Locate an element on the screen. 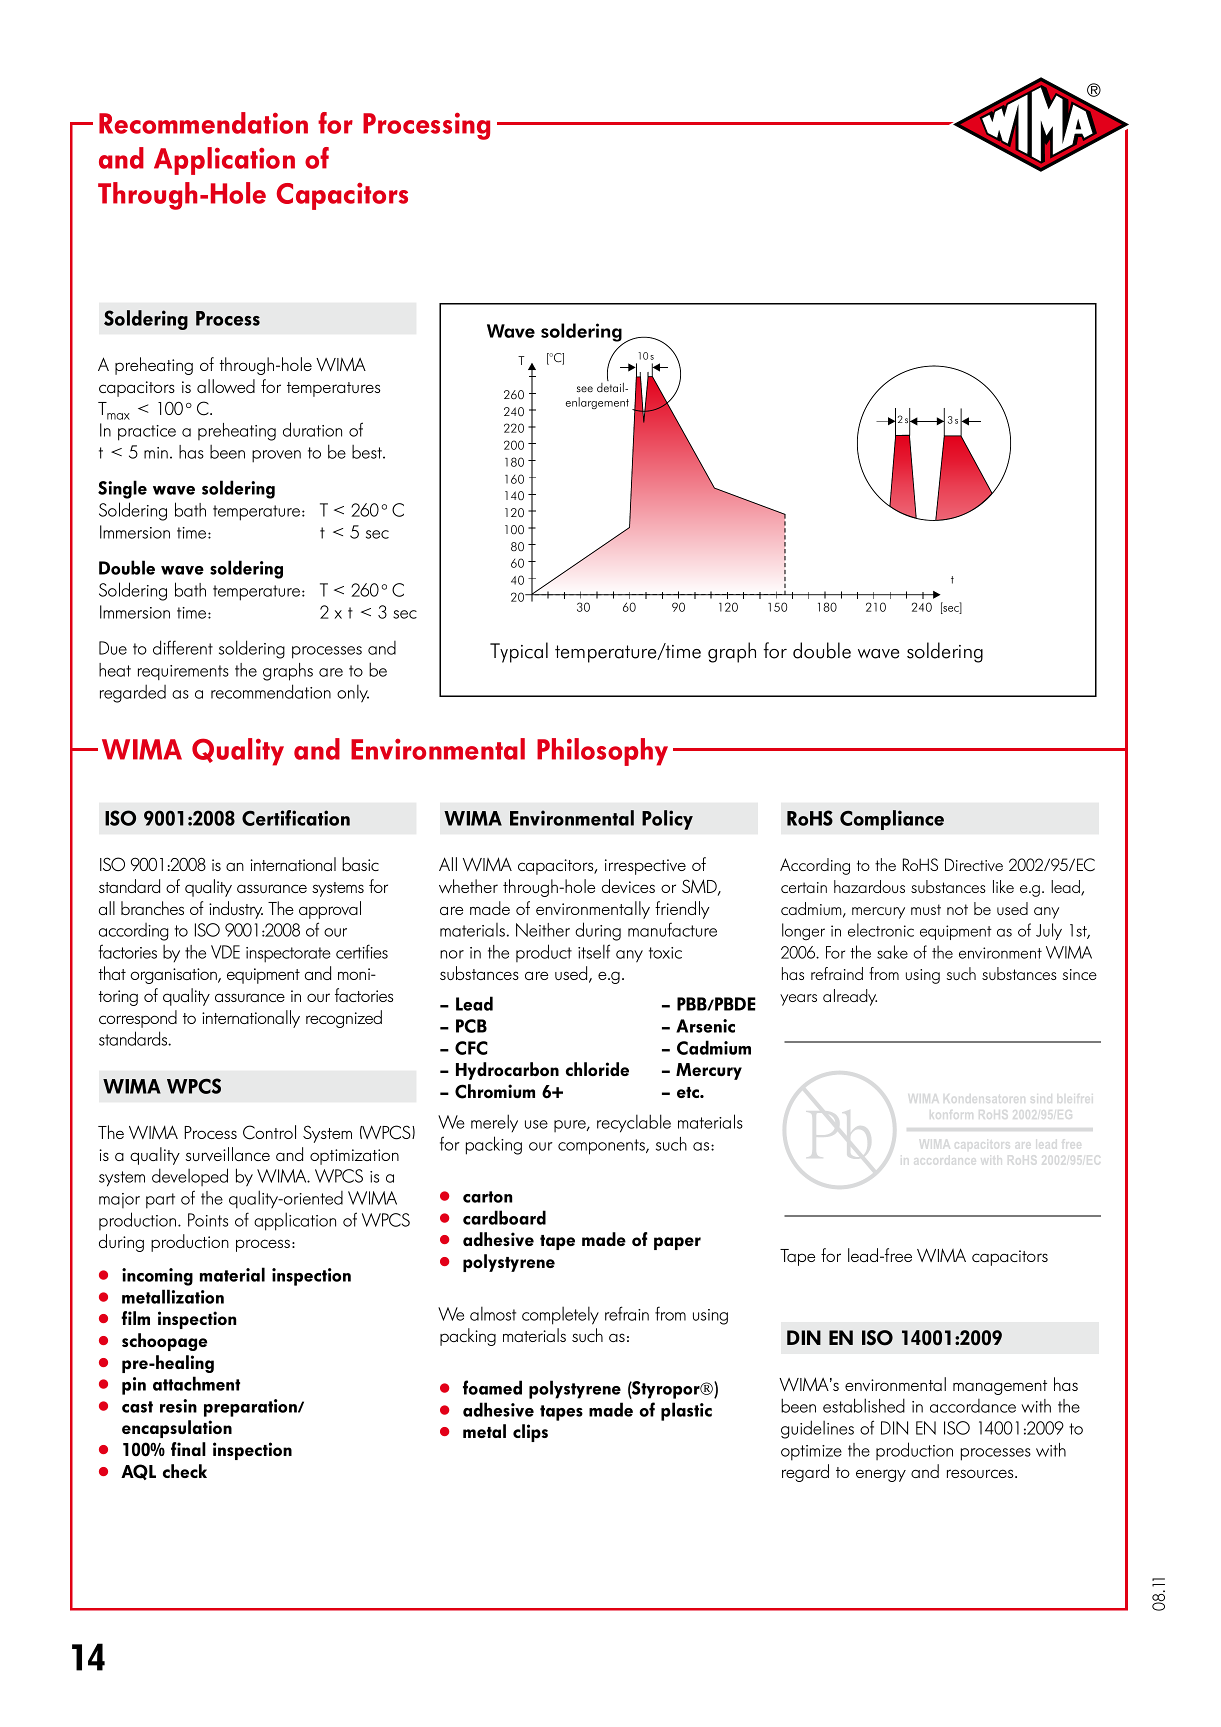 Image resolution: width=1221 pixels, height=1727 pixels. Control is located at coordinates (269, 1132).
